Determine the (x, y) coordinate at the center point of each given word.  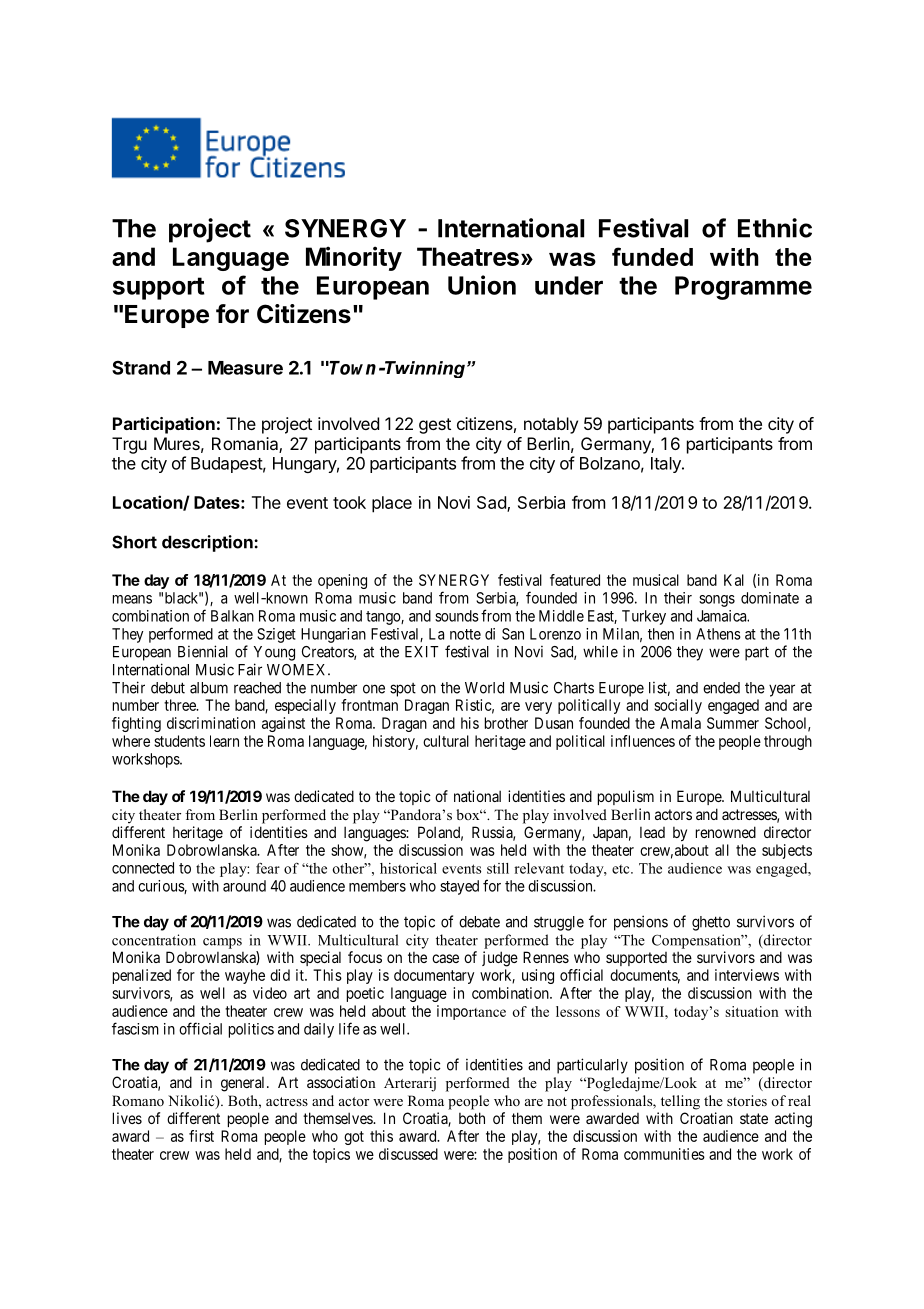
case (445, 958)
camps (222, 943)
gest (435, 426)
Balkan (232, 616)
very (538, 708)
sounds (457, 616)
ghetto (711, 923)
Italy (667, 465)
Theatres (468, 256)
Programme (743, 288)
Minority (354, 258)
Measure (245, 368)
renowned (726, 832)
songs (717, 601)
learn (224, 741)
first (201, 1136)
